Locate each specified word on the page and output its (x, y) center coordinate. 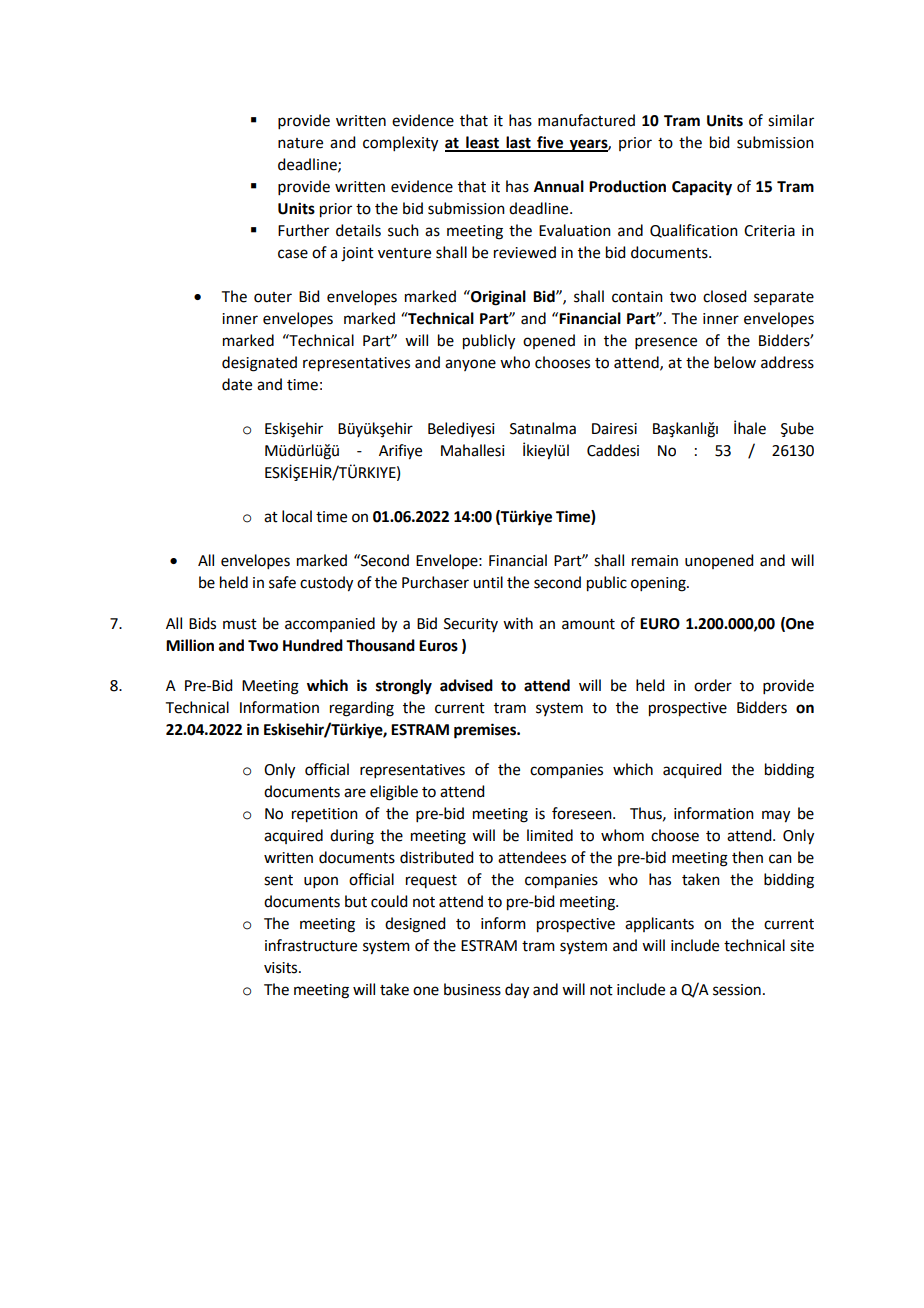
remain (655, 561)
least (482, 143)
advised (466, 685)
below (735, 362)
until (488, 582)
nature (300, 143)
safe (282, 582)
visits (282, 968)
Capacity (702, 188)
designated (259, 364)
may (776, 816)
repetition (325, 815)
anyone (470, 365)
